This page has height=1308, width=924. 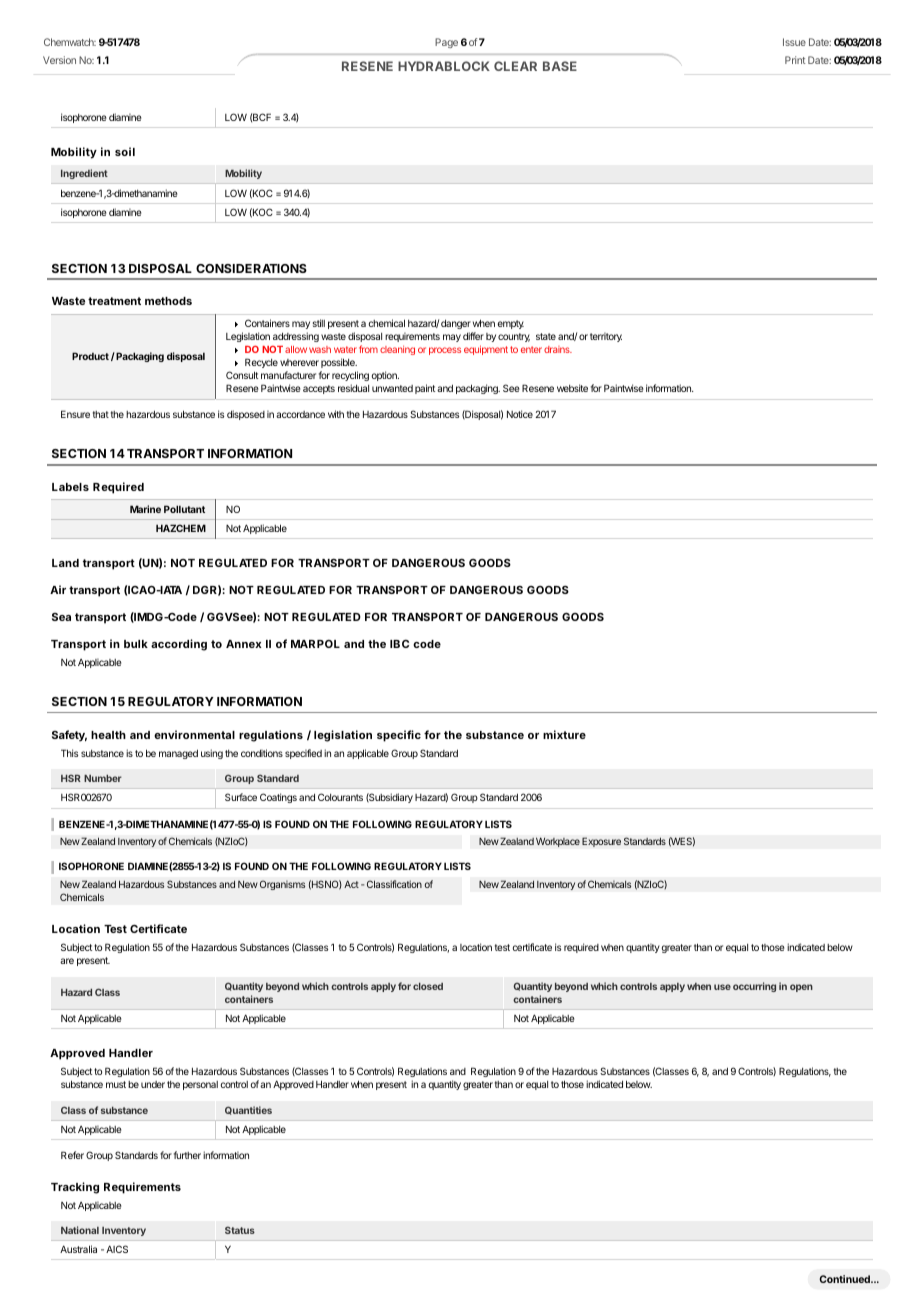 What do you see at coordinates (103, 778) in the page?
I see `Number` at bounding box center [103, 778].
